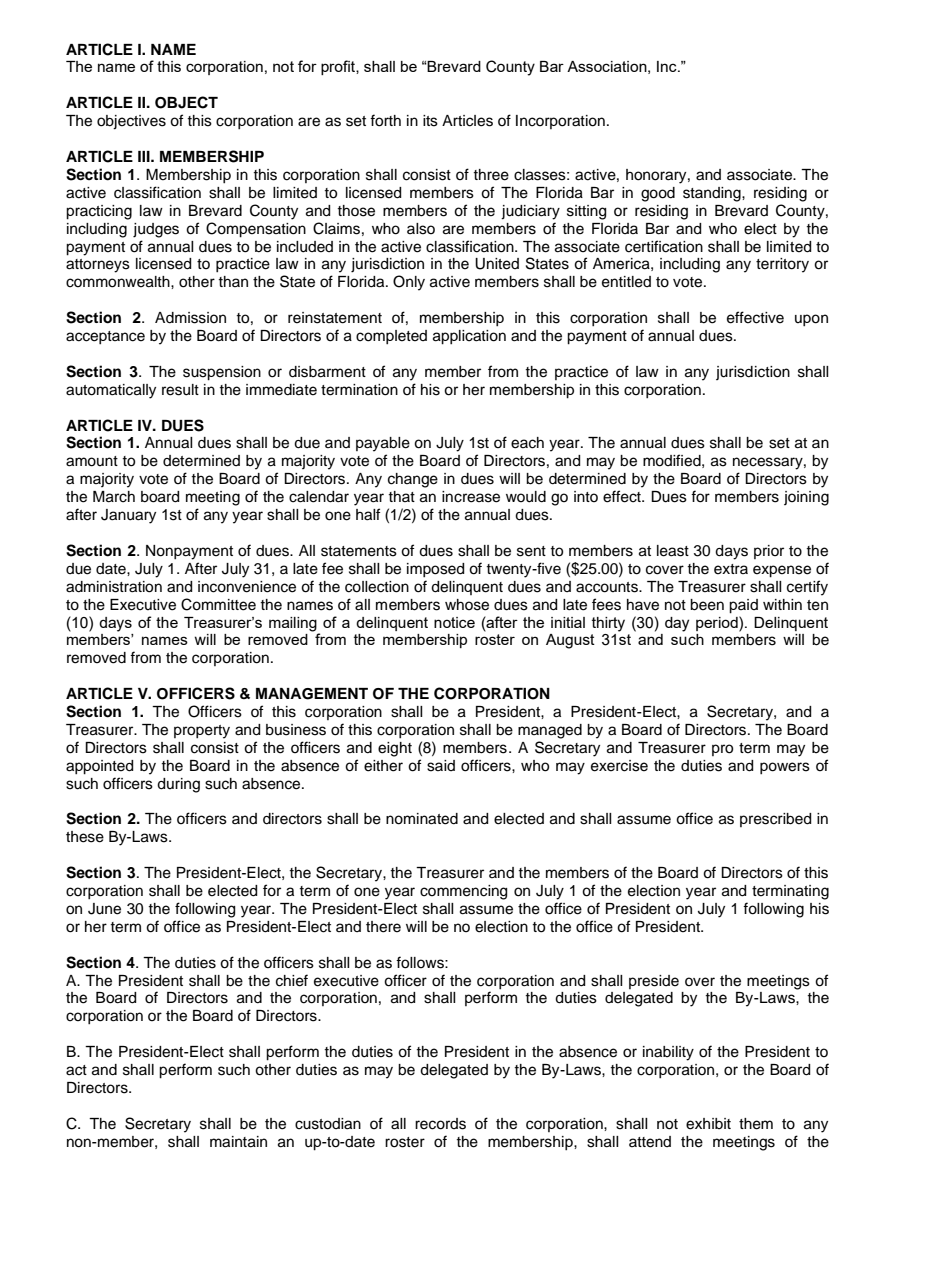 Image resolution: width=952 pixels, height=1272 pixels. What do you see at coordinates (430, 121) in the screenshot?
I see `its` at bounding box center [430, 121].
